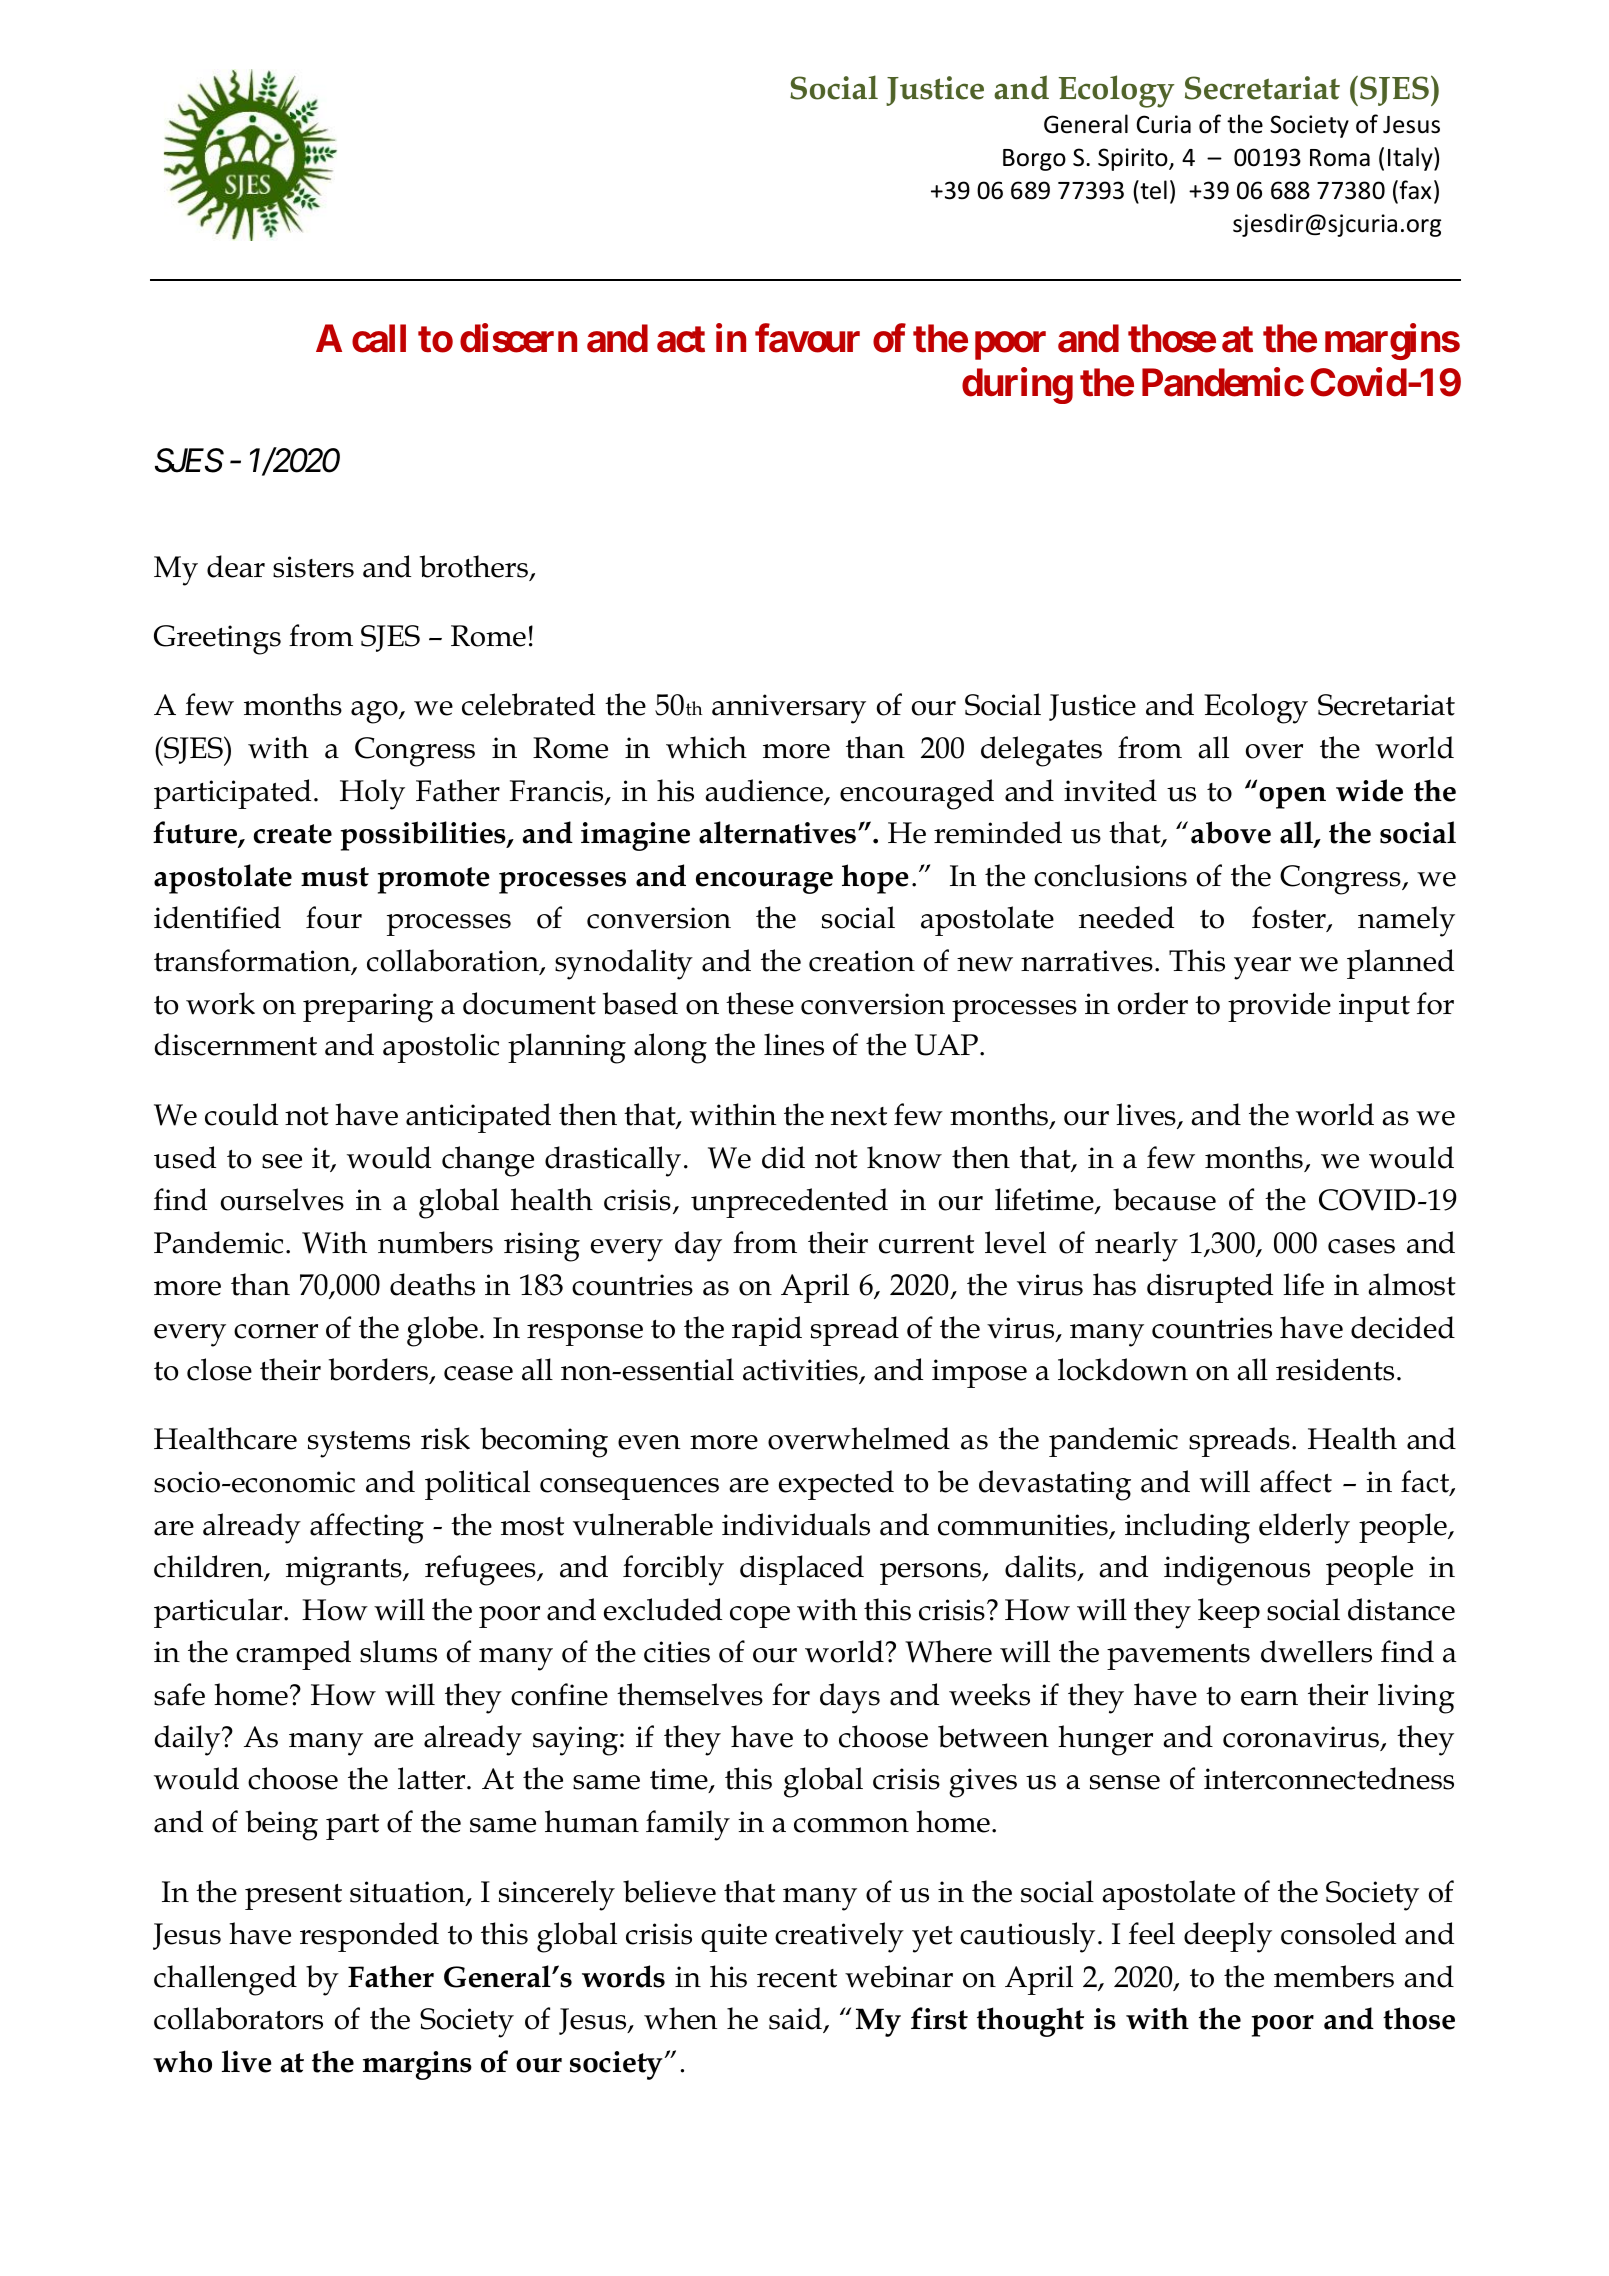 This screenshot has height=2276, width=1609. What do you see at coordinates (375, 712) in the screenshot?
I see `ago` at bounding box center [375, 712].
